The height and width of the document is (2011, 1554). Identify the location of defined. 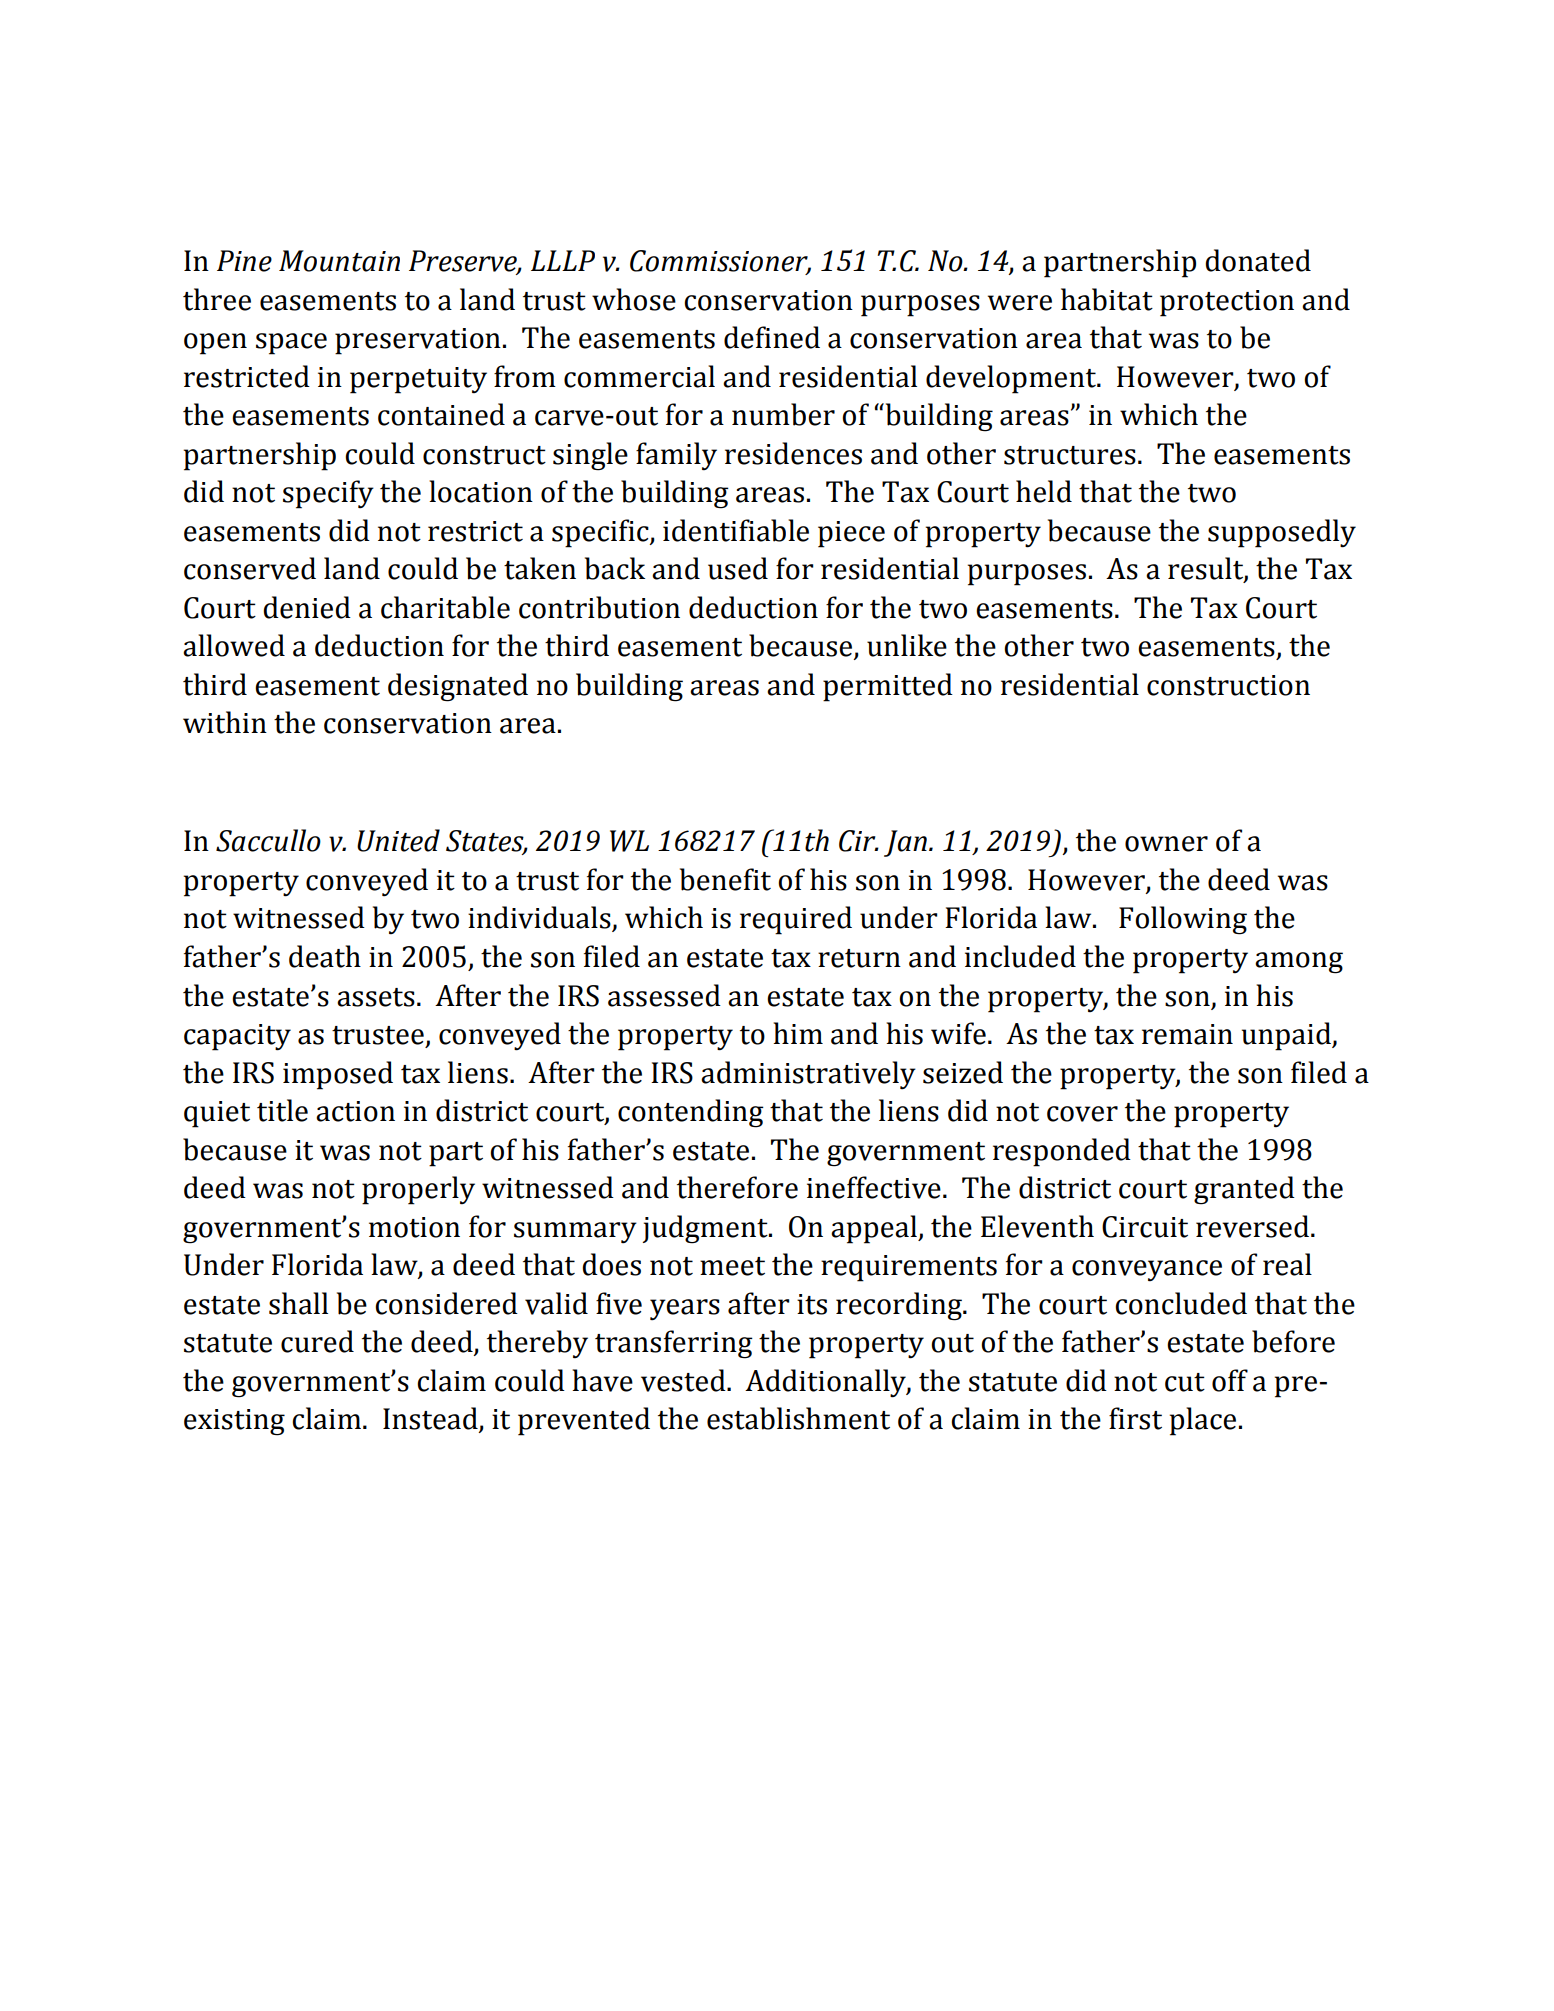
(772, 337).
